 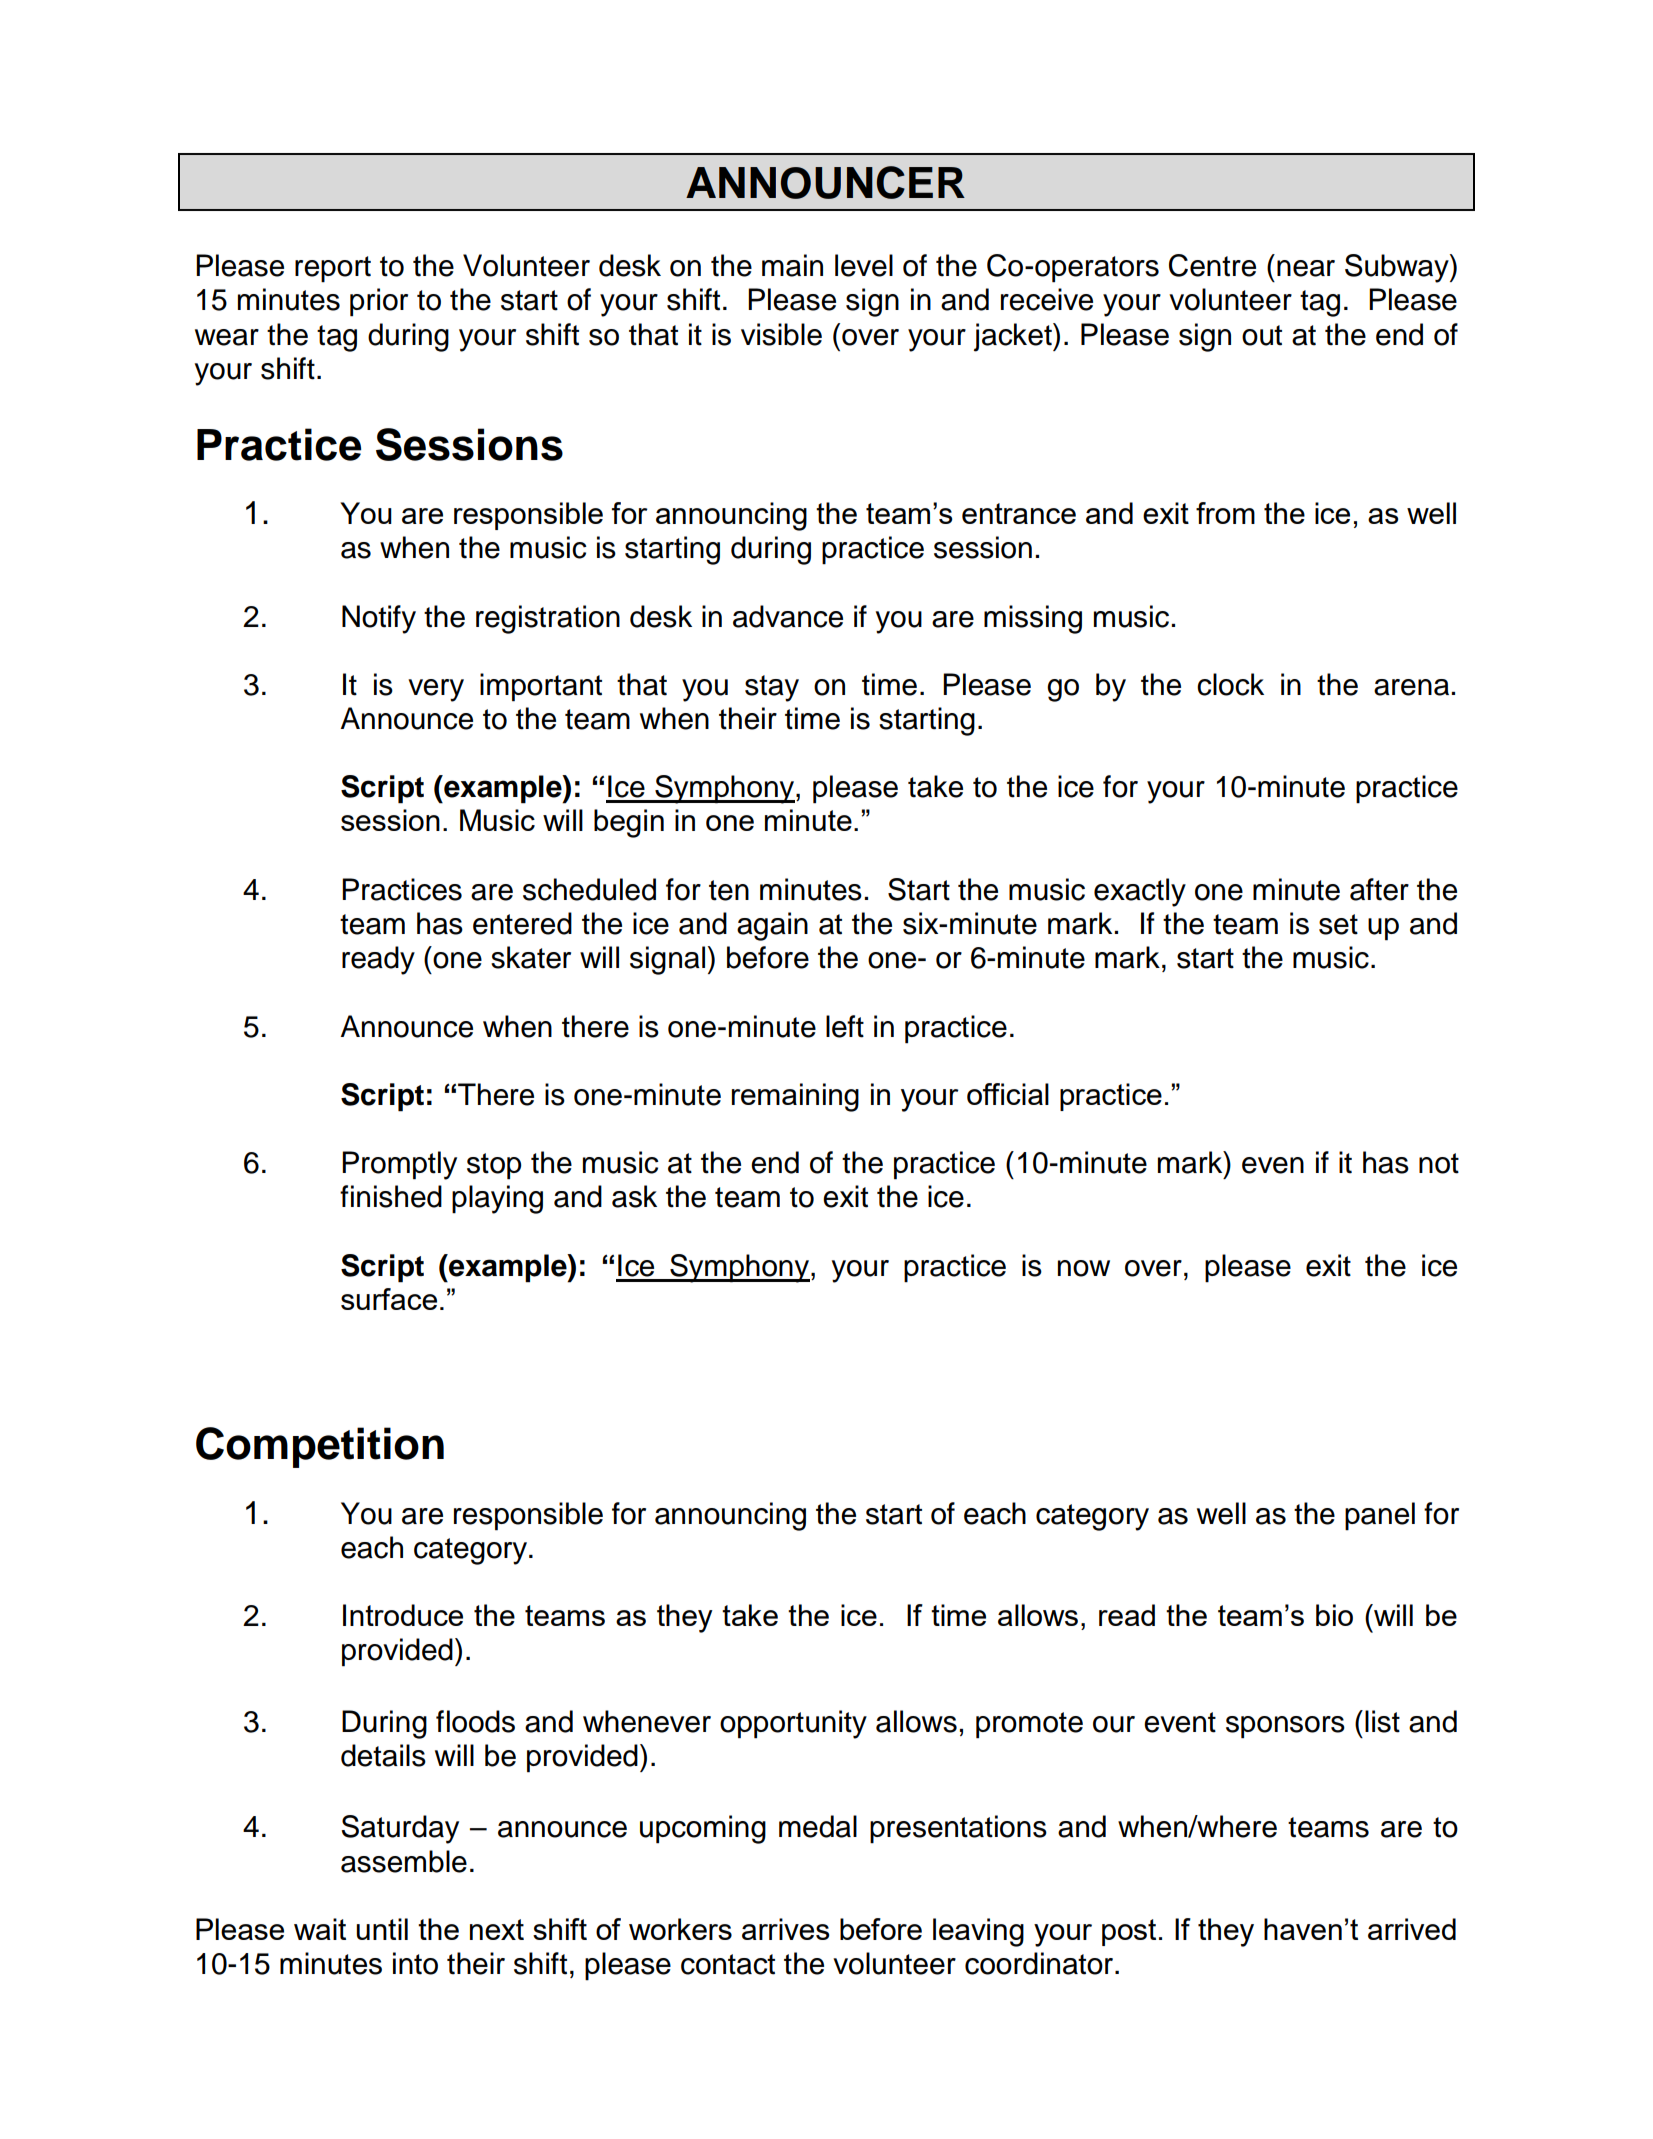 What do you see at coordinates (1262, 335) in the screenshot?
I see `out` at bounding box center [1262, 335].
